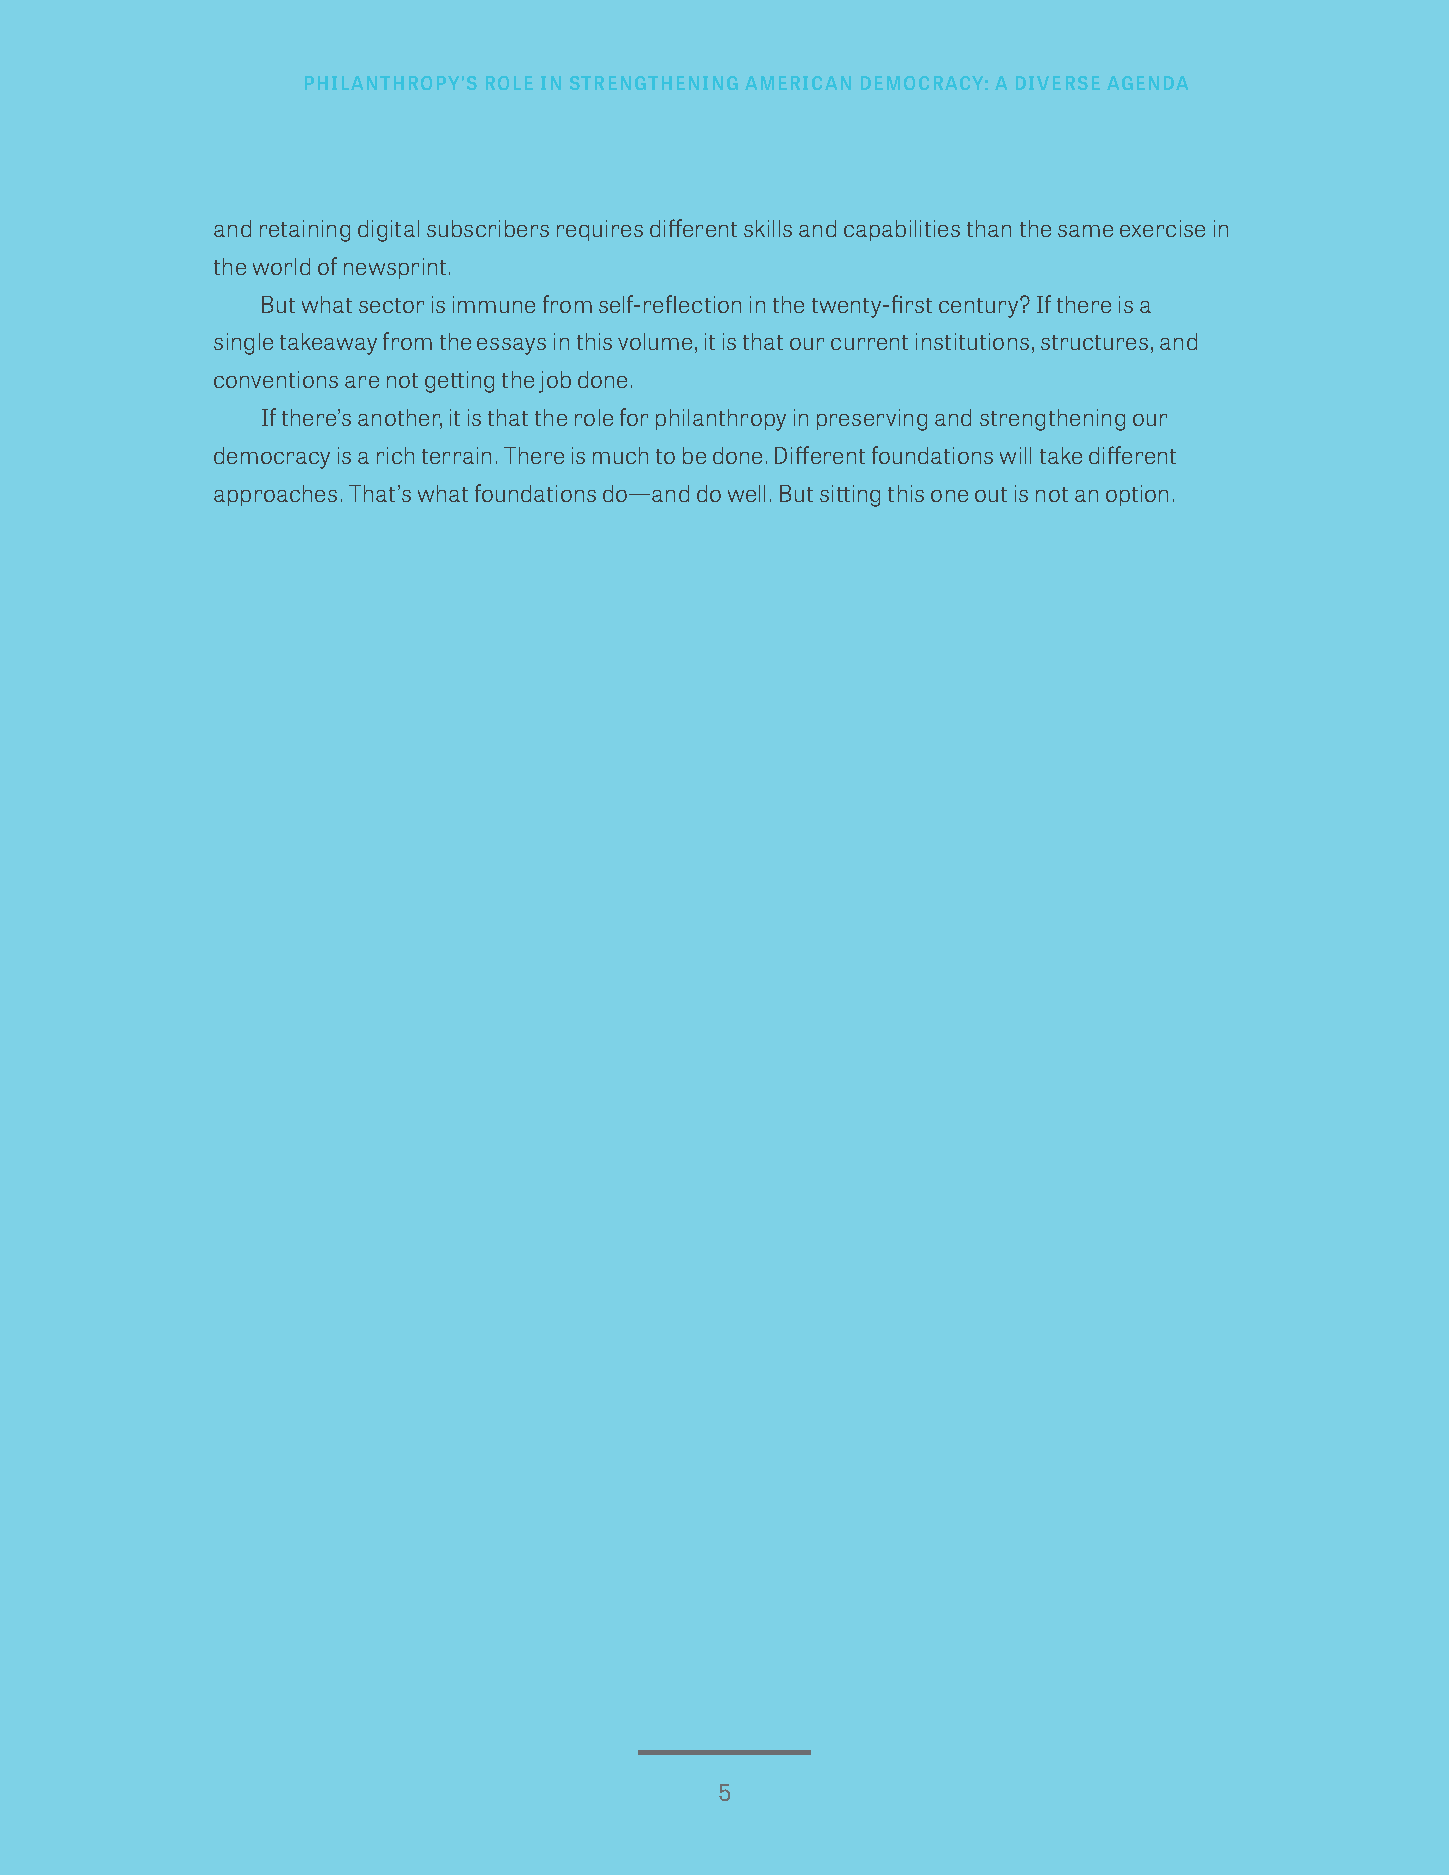 This document has width=1449, height=1875. Describe the element at coordinates (978, 308) in the document. I see `century` at that location.
